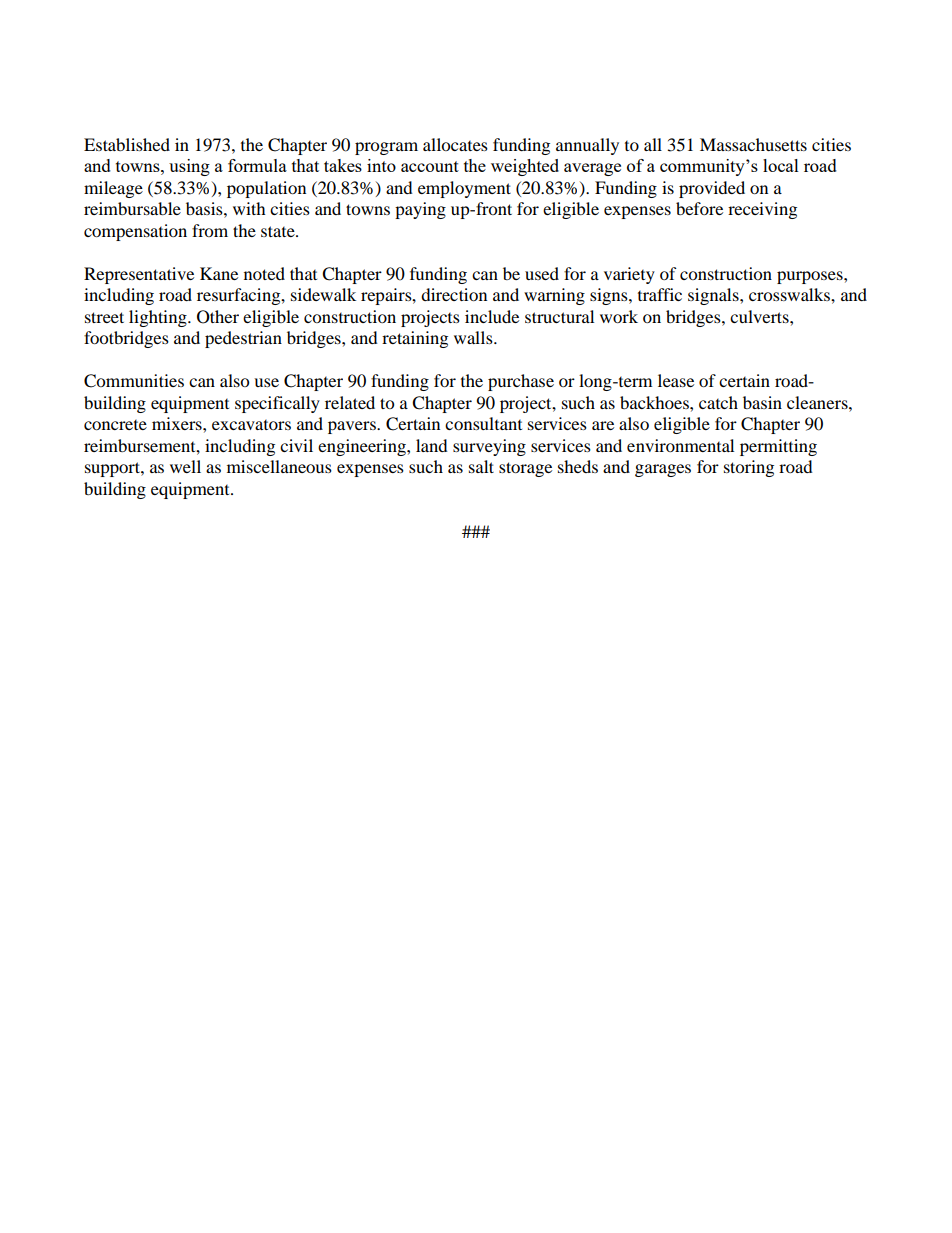  I want to click on Massachusetts, so click(753, 144).
